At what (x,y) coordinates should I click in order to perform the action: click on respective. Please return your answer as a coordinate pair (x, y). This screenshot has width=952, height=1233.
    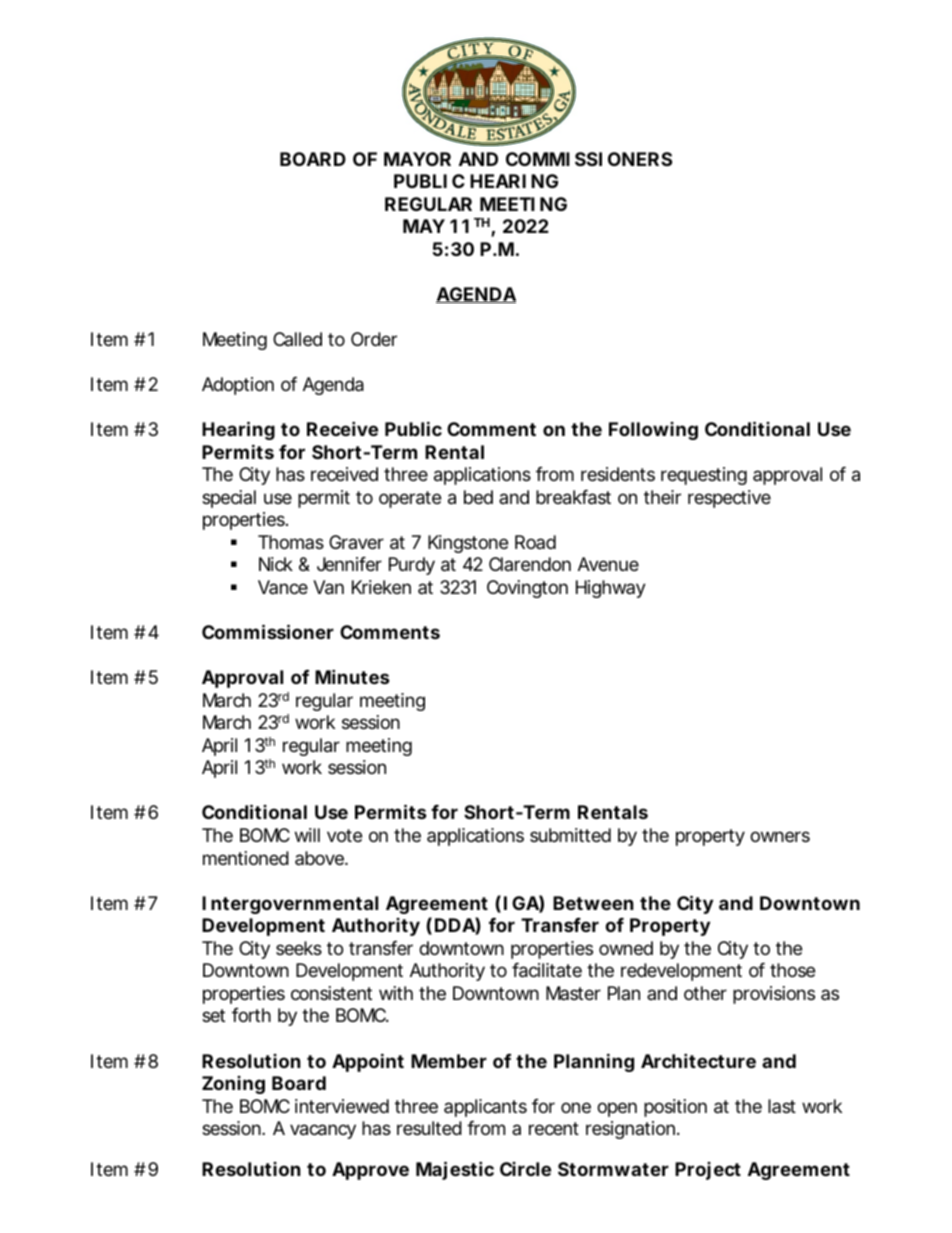
    Looking at the image, I should click on (729, 499).
